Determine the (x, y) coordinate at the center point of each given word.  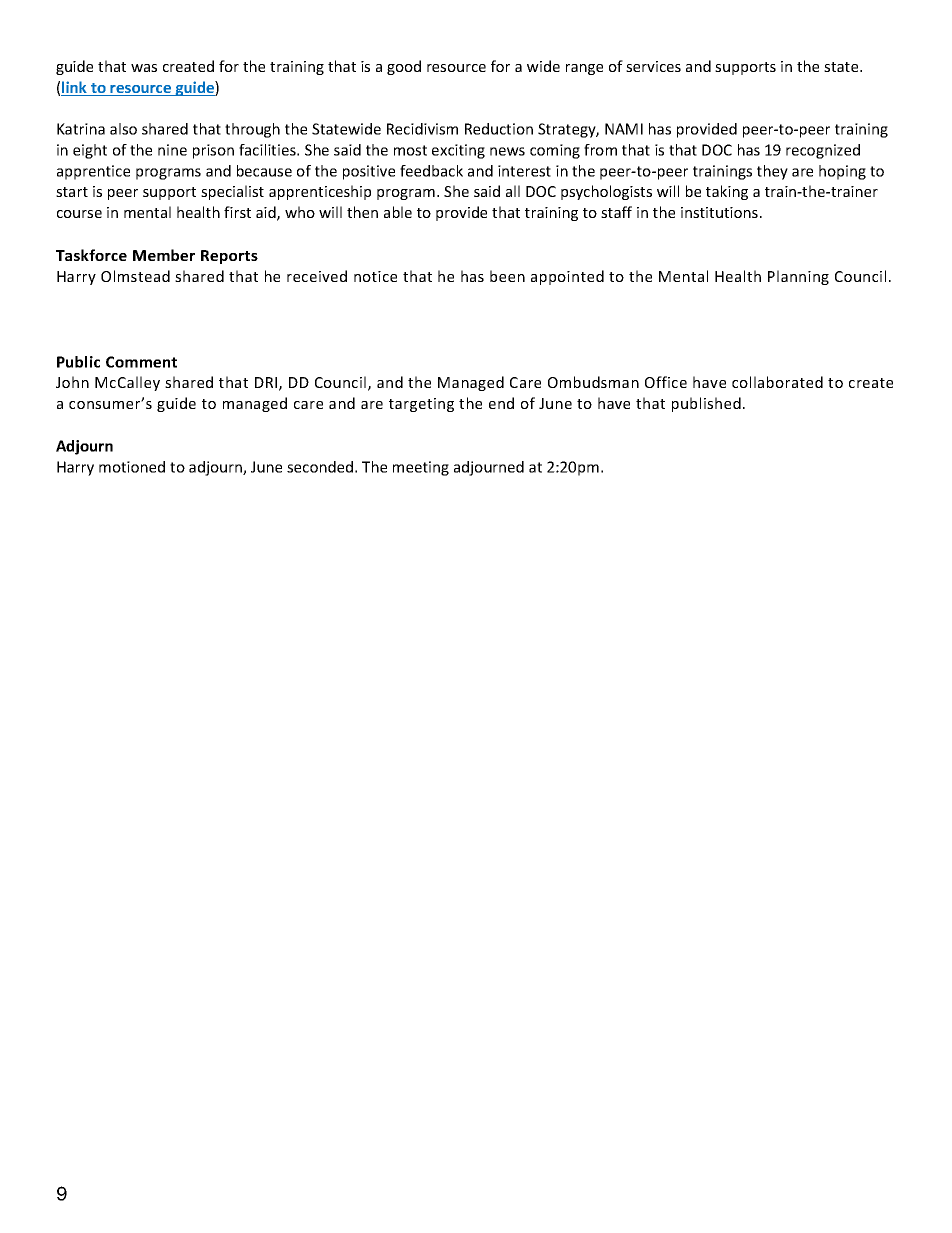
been (507, 276)
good (404, 67)
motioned (132, 467)
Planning (798, 277)
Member (164, 255)
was (144, 68)
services (653, 66)
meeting (421, 468)
